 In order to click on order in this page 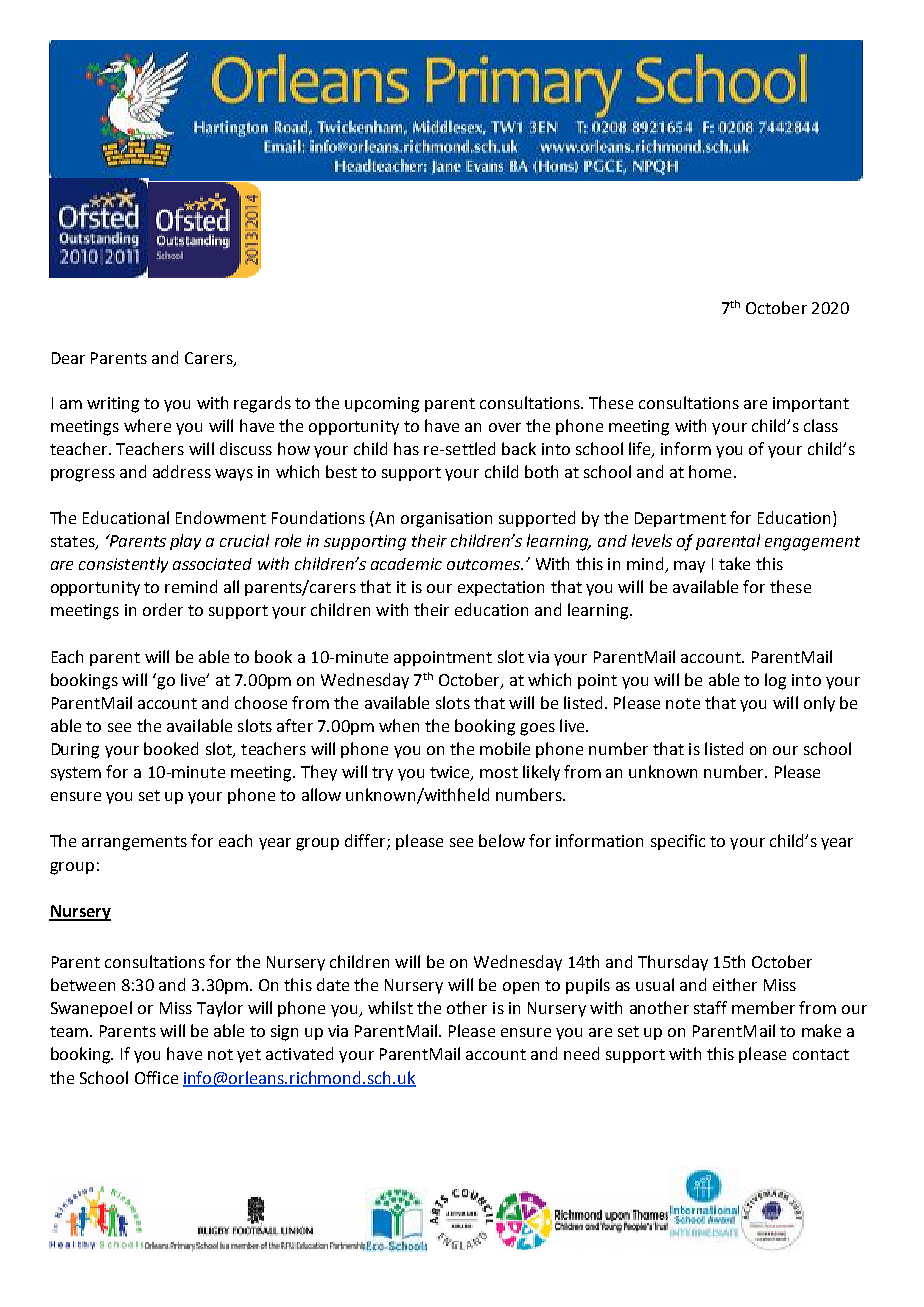, I will do `click(163, 609)`.
